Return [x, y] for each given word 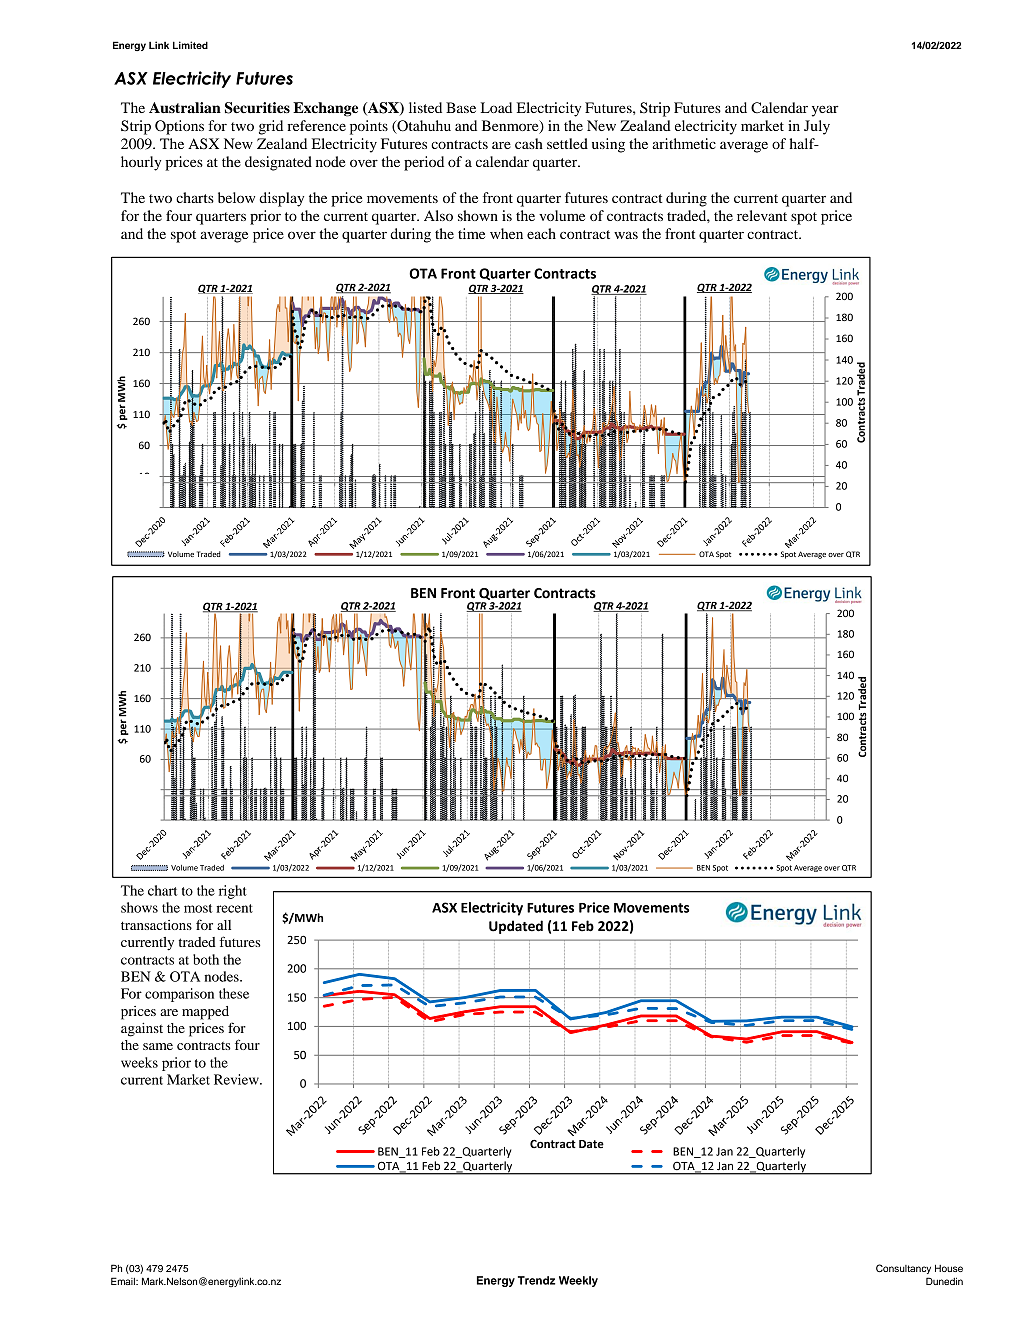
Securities [257, 108]
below [236, 197]
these [234, 993]
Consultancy [903, 1269]
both [206, 959]
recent [234, 908]
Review [237, 1079]
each [541, 233]
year [825, 111]
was [626, 235]
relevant [762, 215]
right [233, 892]
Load [496, 107]
